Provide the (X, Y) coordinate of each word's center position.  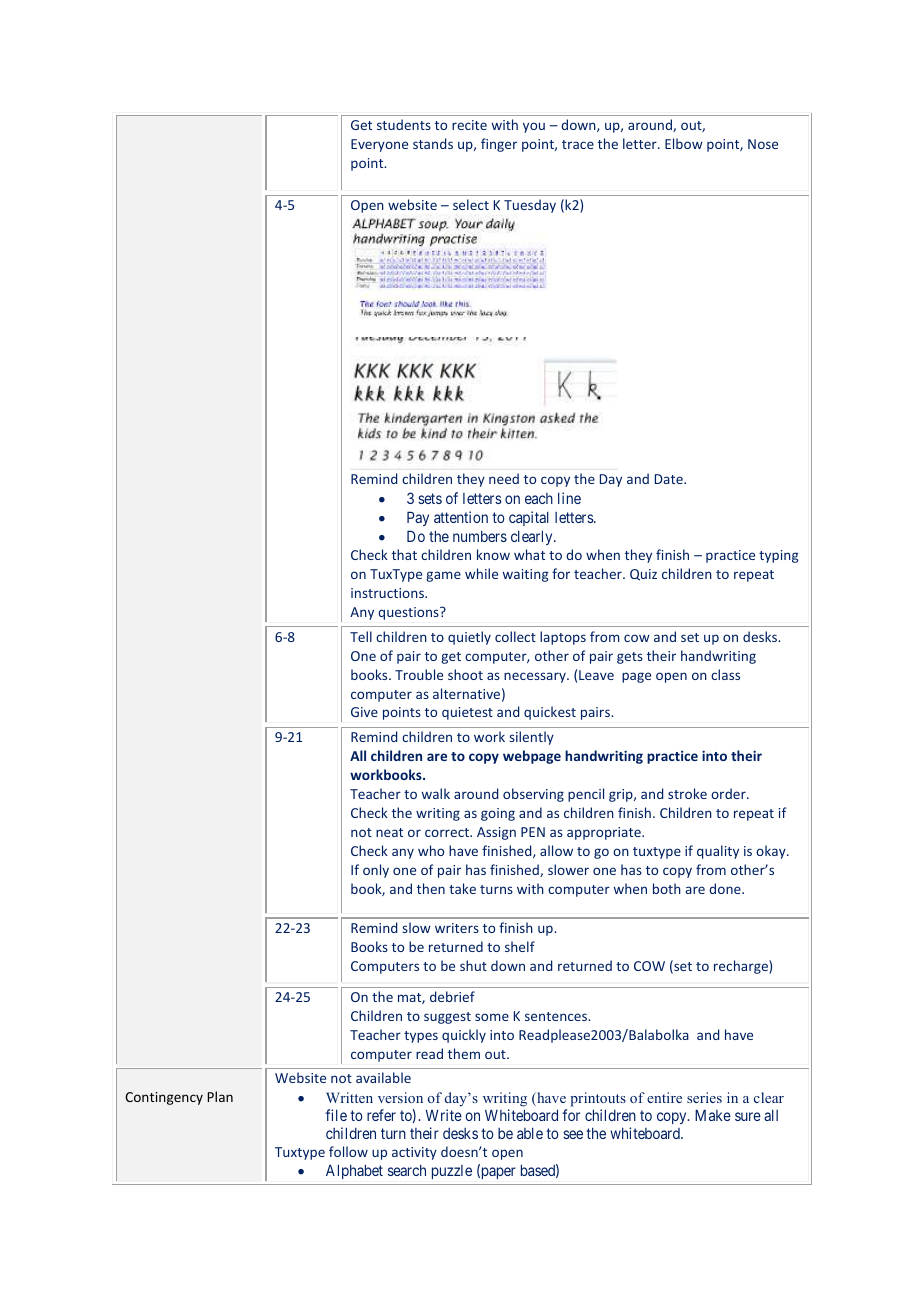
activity (414, 1153)
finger (499, 145)
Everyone (379, 145)
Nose (763, 144)
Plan (220, 1096)
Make (713, 1115)
